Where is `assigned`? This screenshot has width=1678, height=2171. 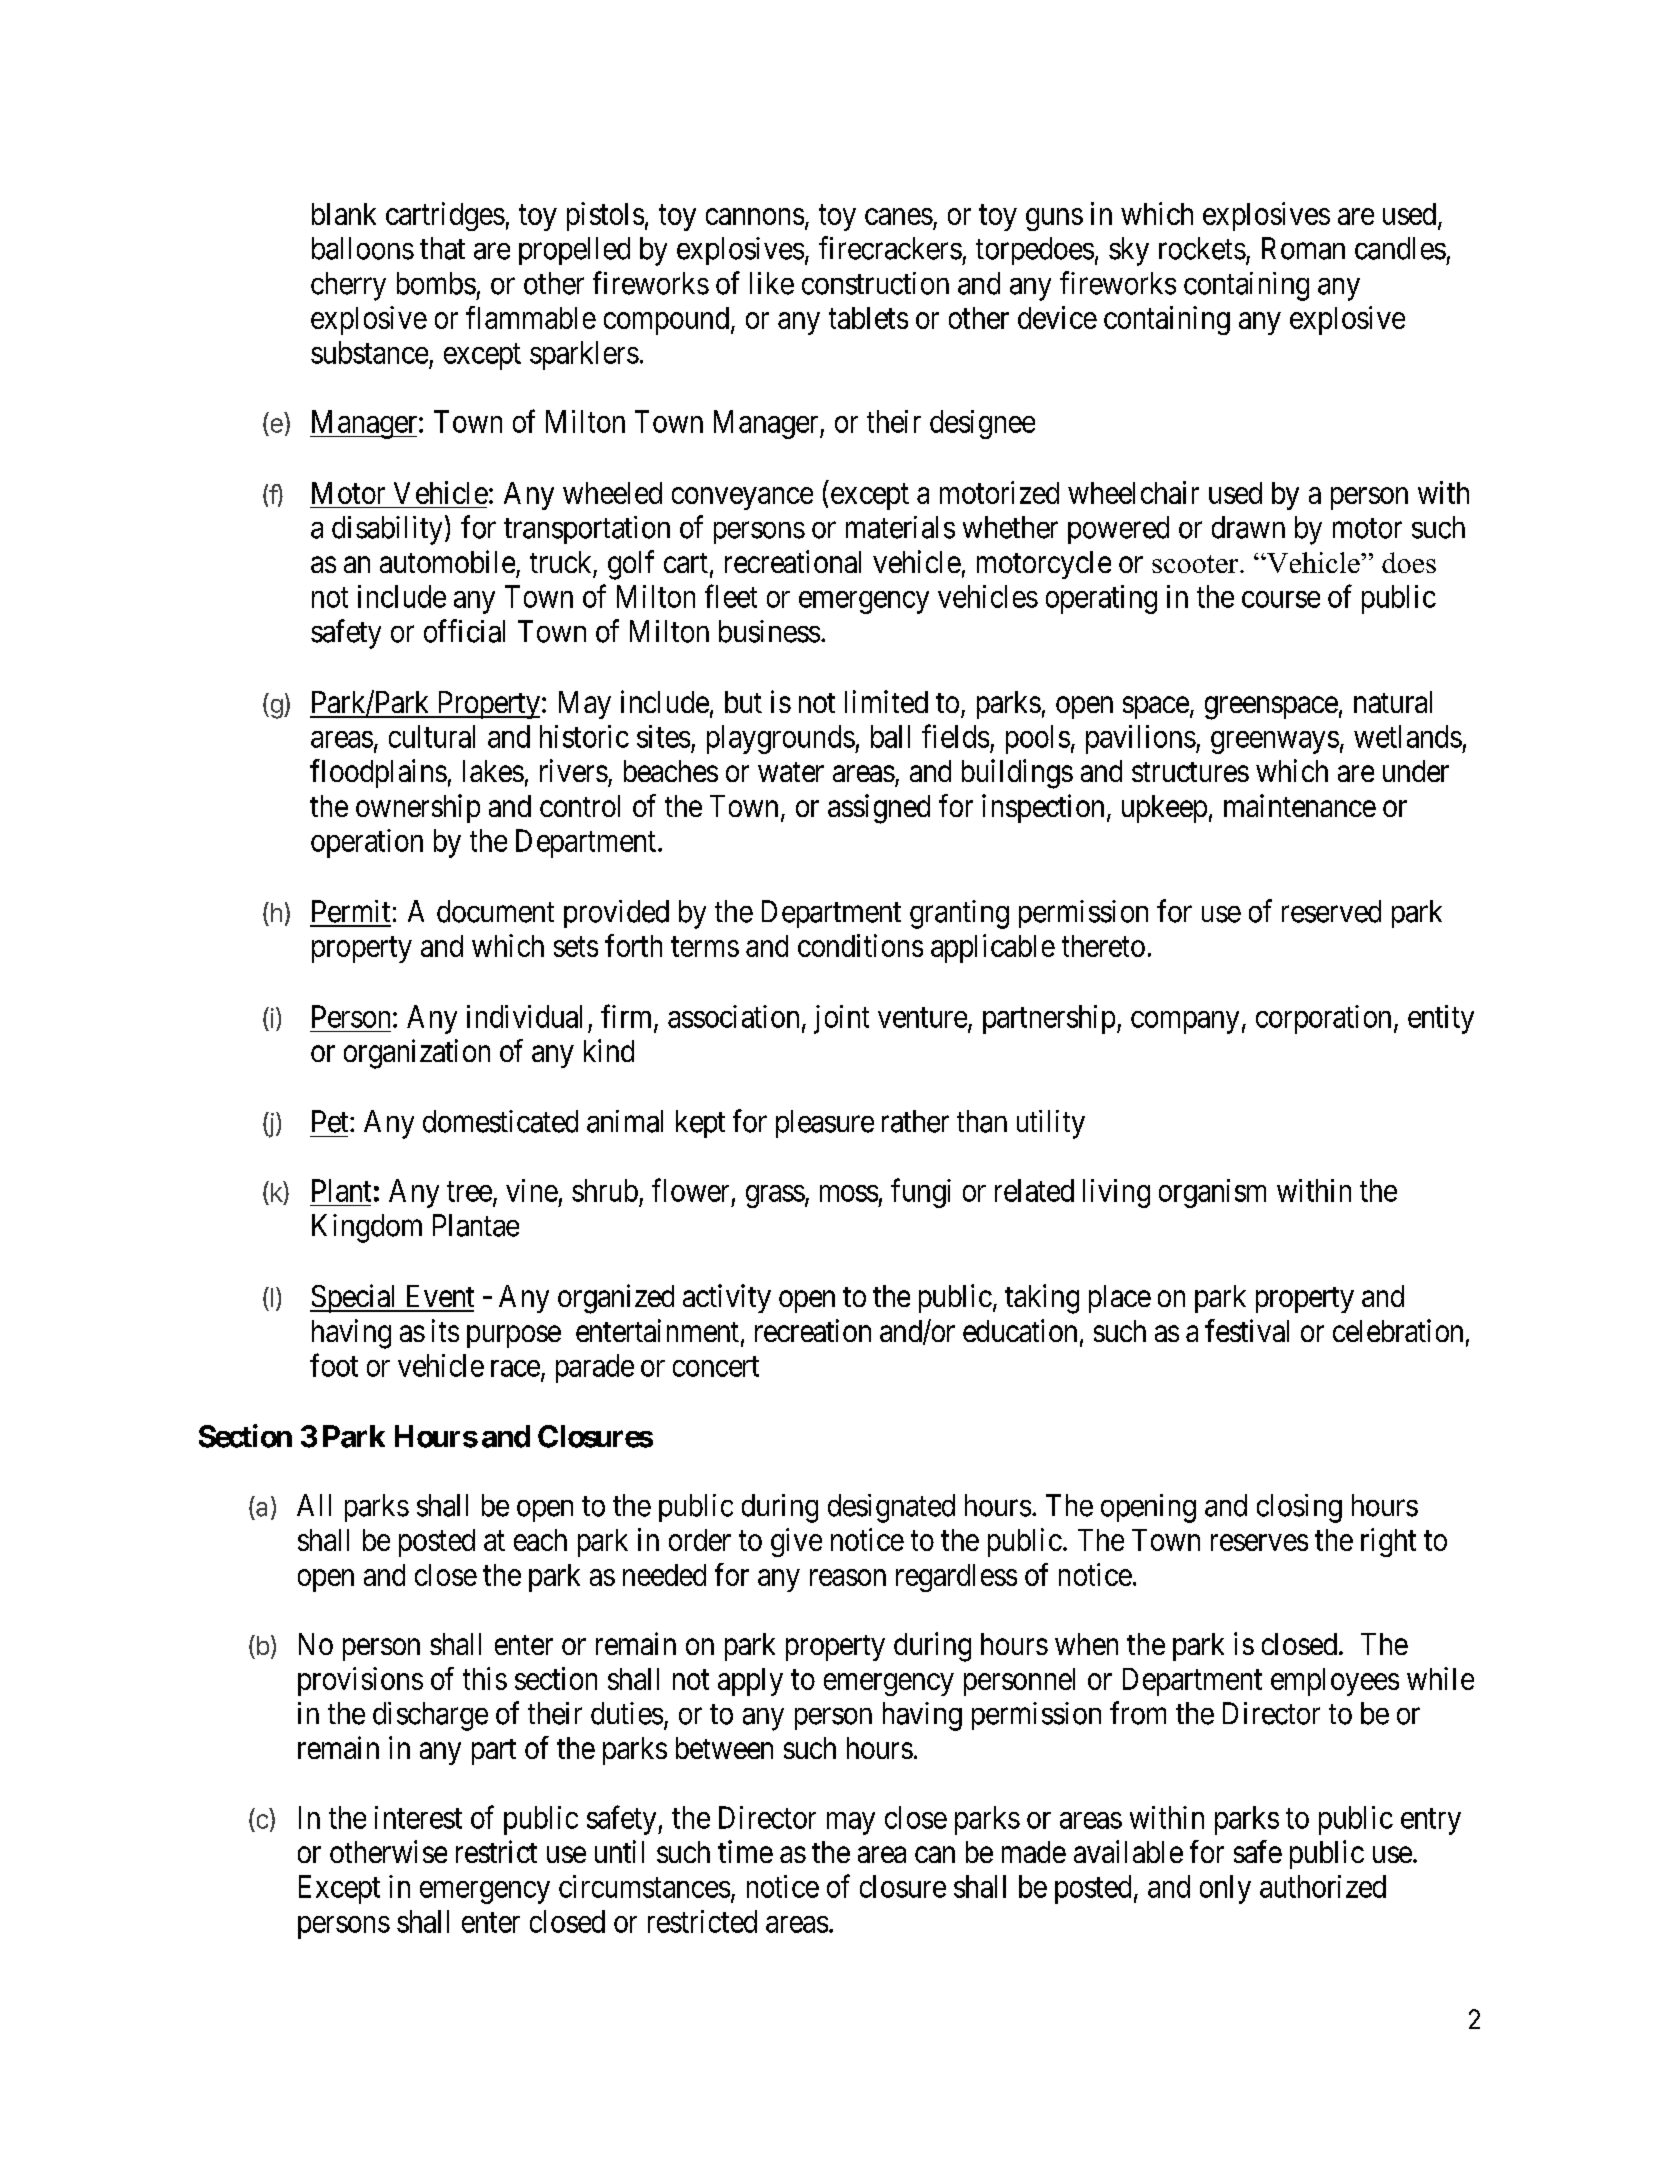 assigned is located at coordinates (879, 809).
